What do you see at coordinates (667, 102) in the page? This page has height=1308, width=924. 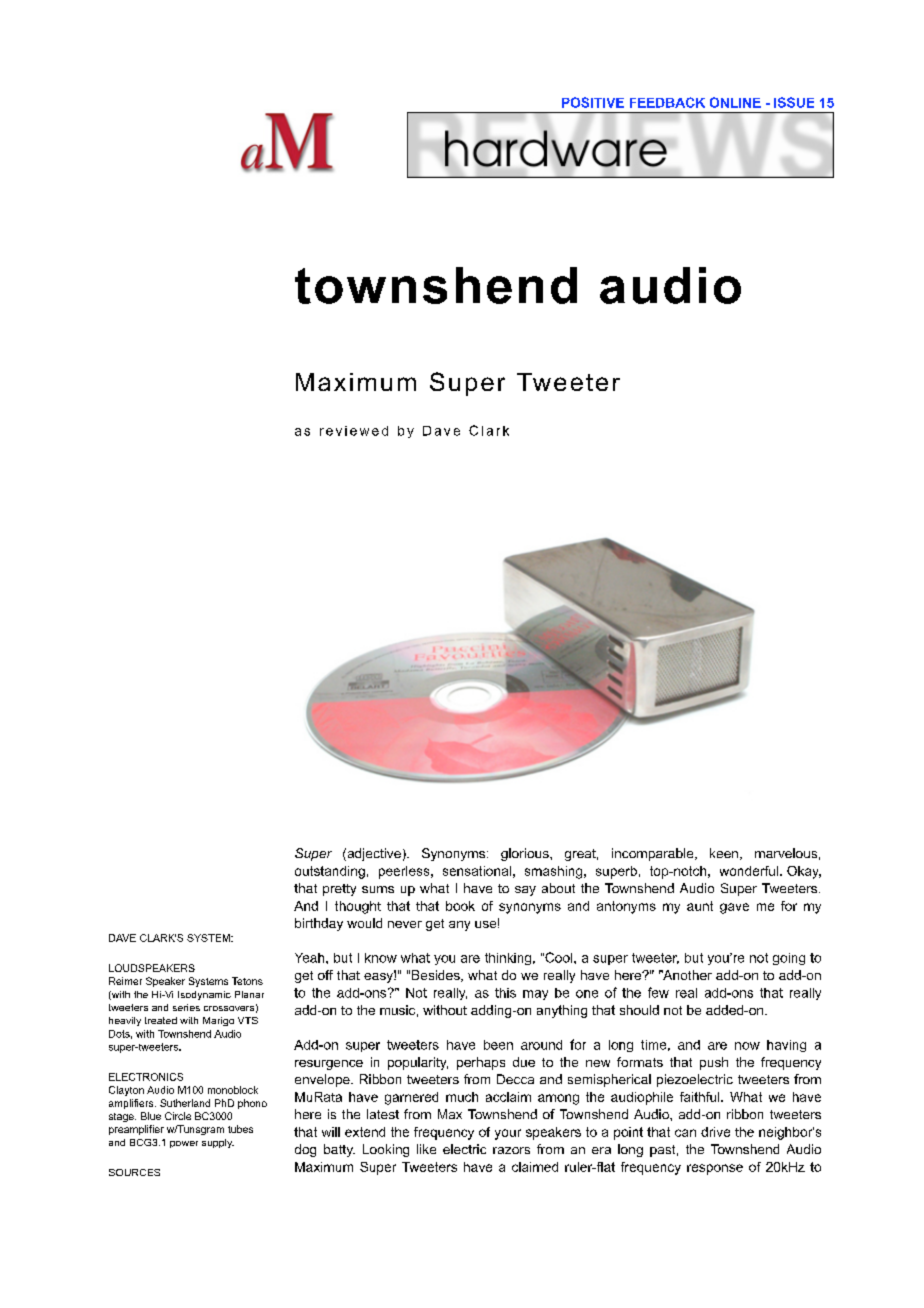 I see `FEEDBACK` at bounding box center [667, 102].
